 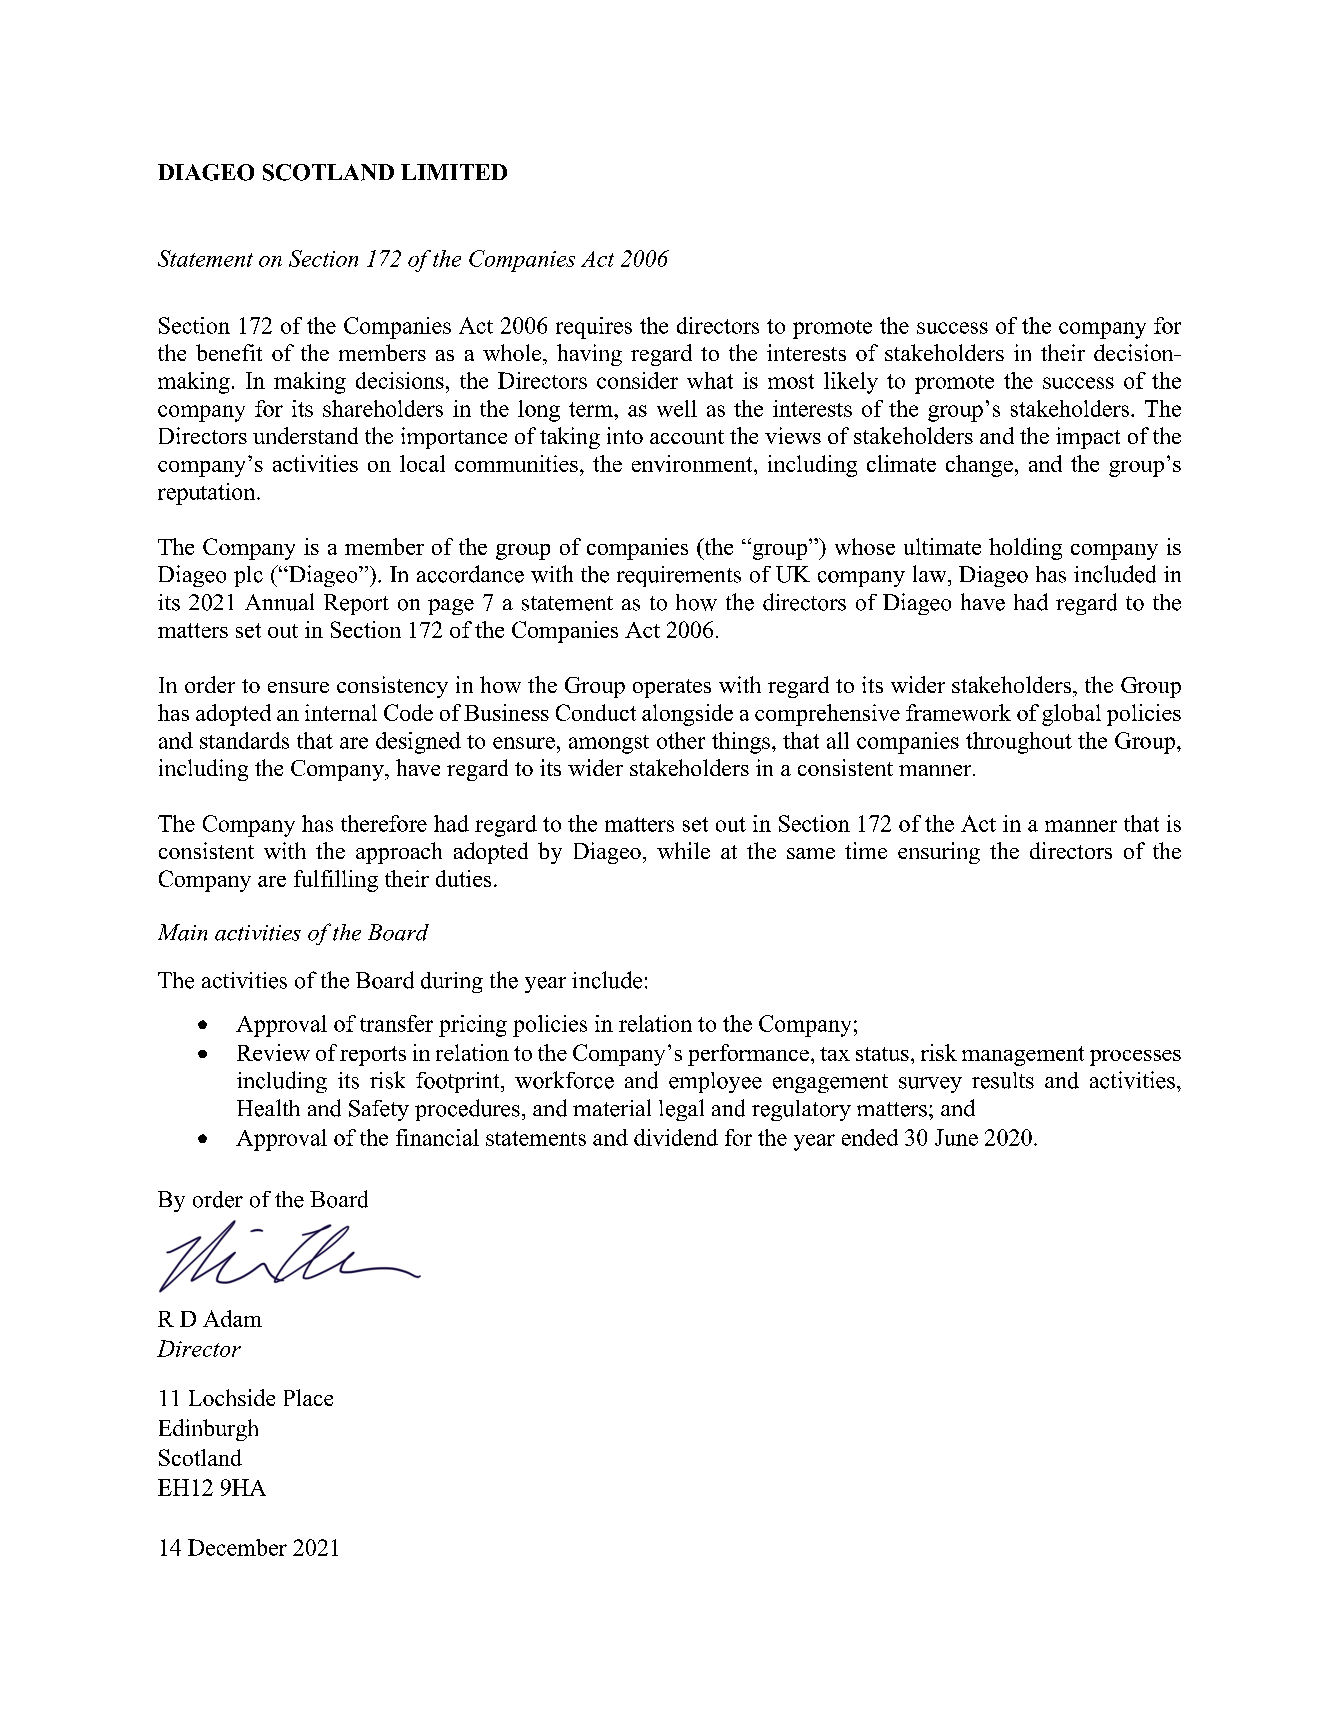 I want to click on Annual, so click(x=279, y=602).
